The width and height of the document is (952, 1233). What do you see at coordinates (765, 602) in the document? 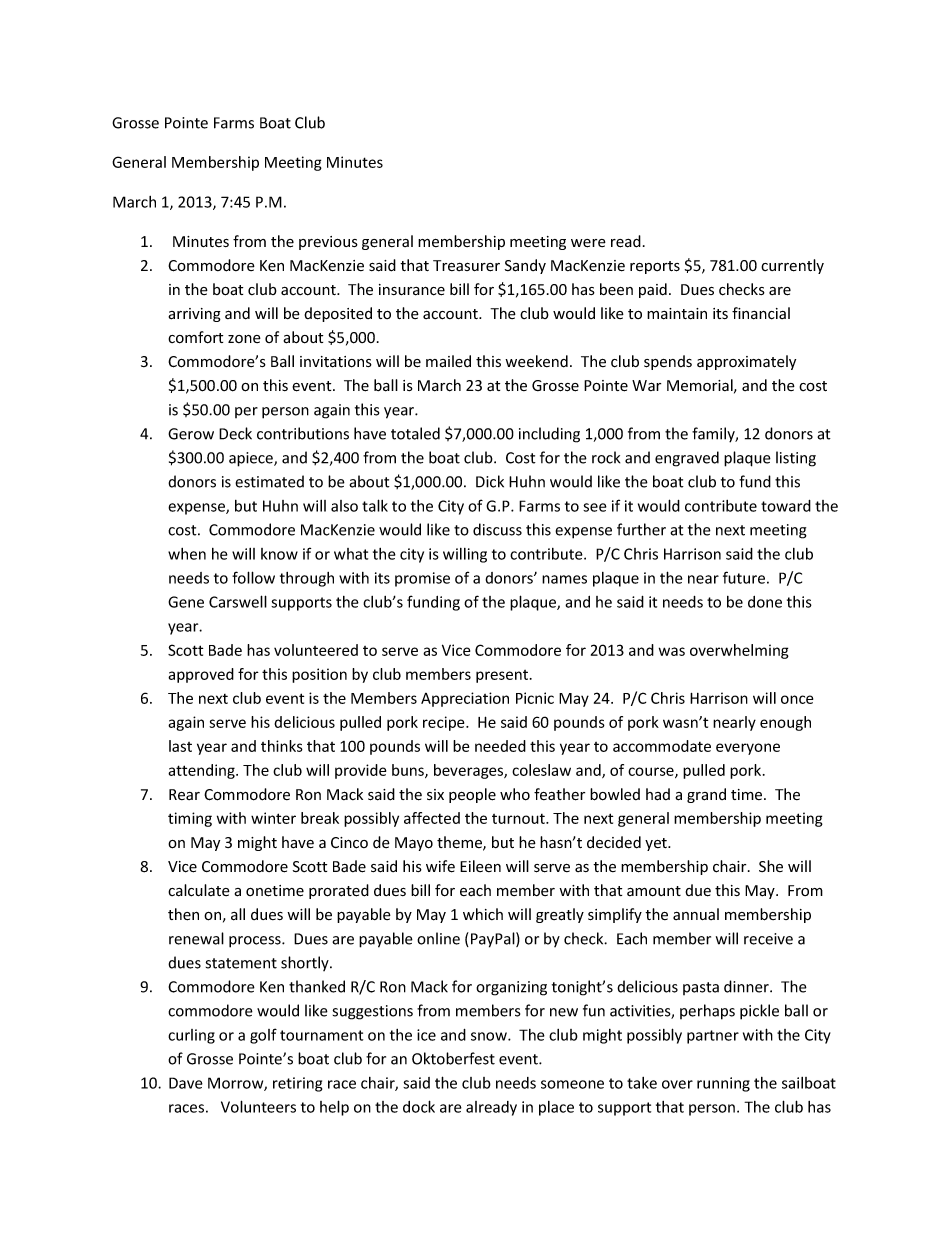
I see `done` at bounding box center [765, 602].
